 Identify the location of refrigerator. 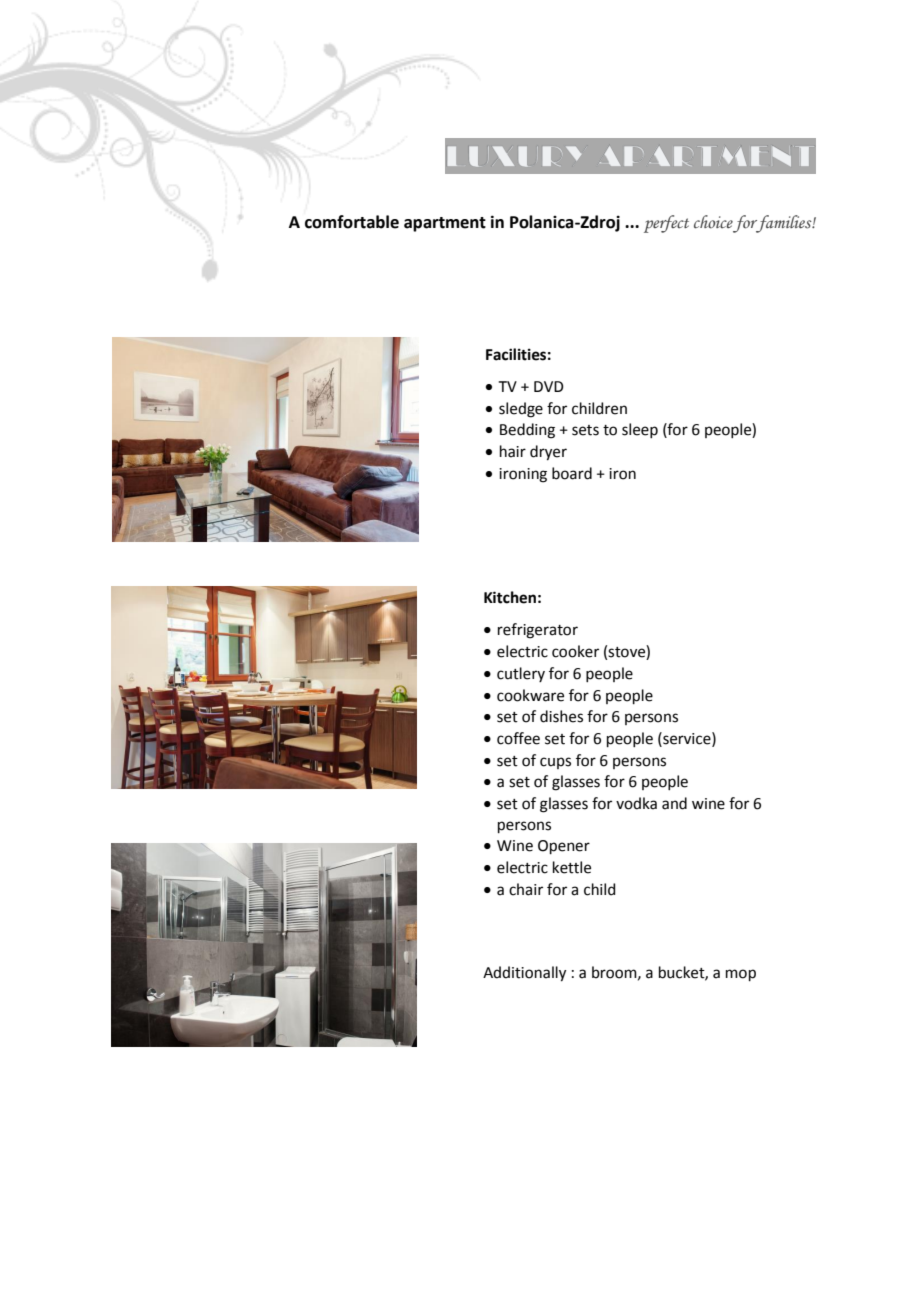
(538, 631).
